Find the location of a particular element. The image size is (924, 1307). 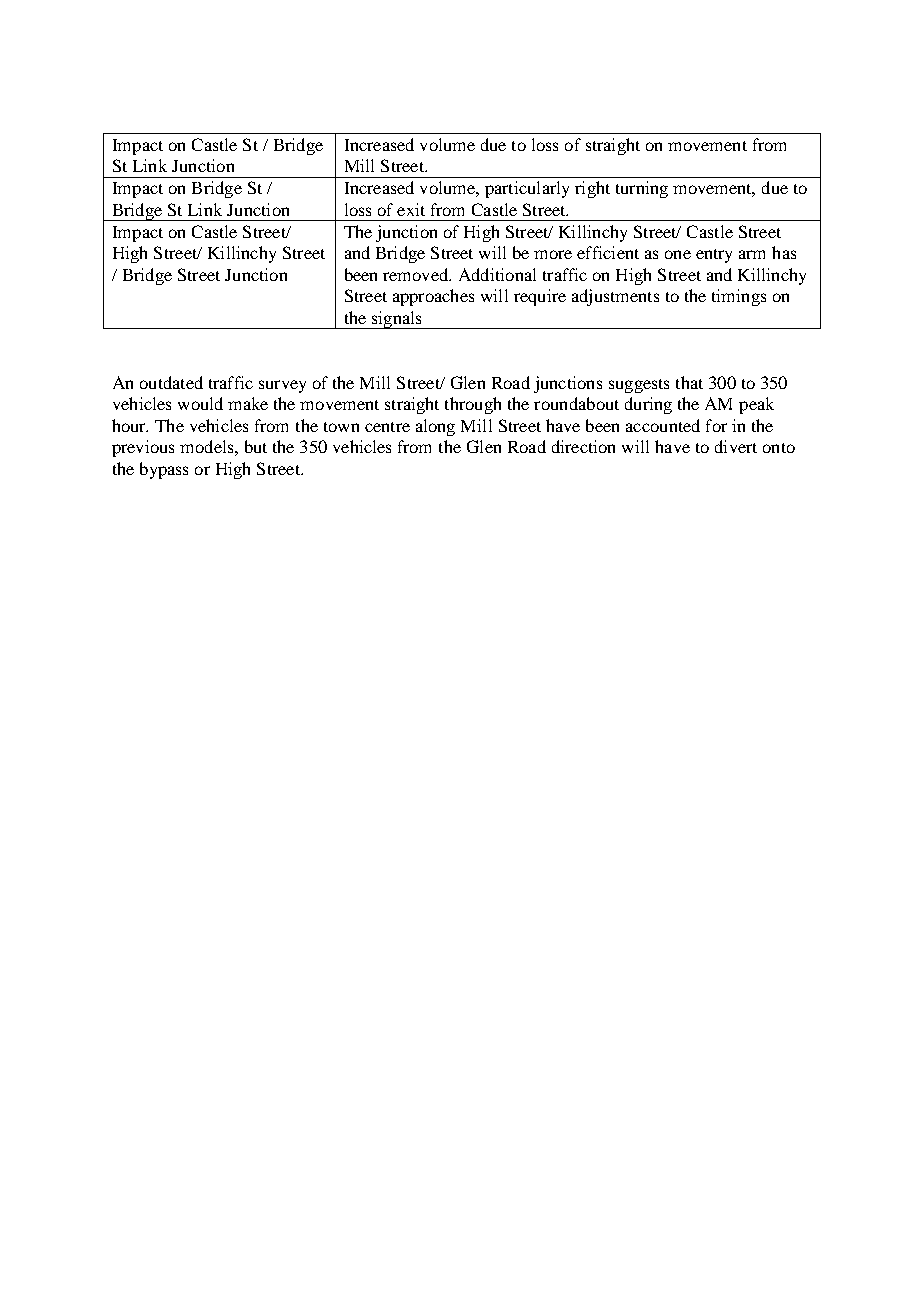

turning is located at coordinates (642, 189).
